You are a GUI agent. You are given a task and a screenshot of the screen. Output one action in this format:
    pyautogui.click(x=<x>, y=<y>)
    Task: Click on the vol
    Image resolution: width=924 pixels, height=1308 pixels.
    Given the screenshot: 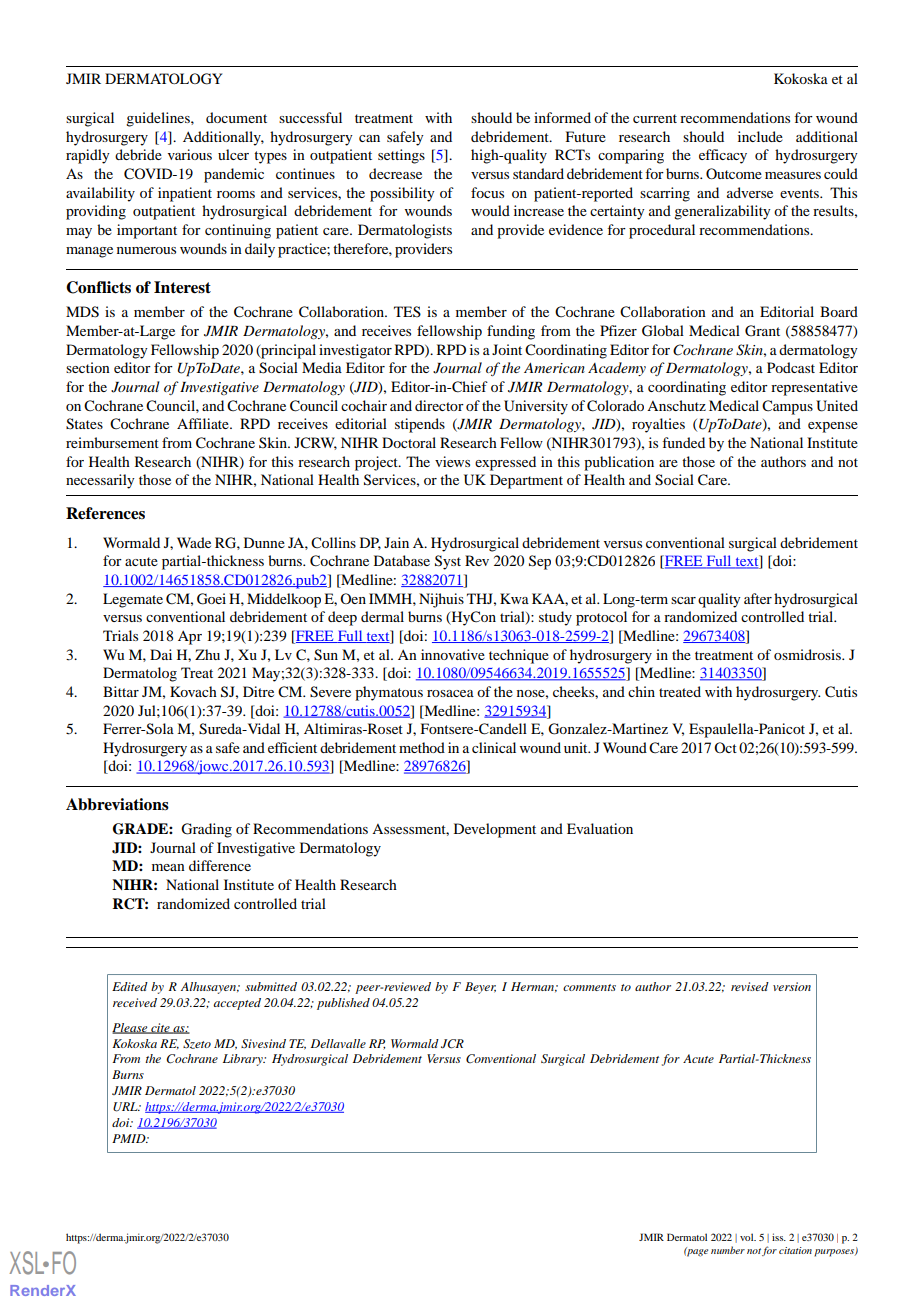 What is the action you would take?
    pyautogui.click(x=748, y=1237)
